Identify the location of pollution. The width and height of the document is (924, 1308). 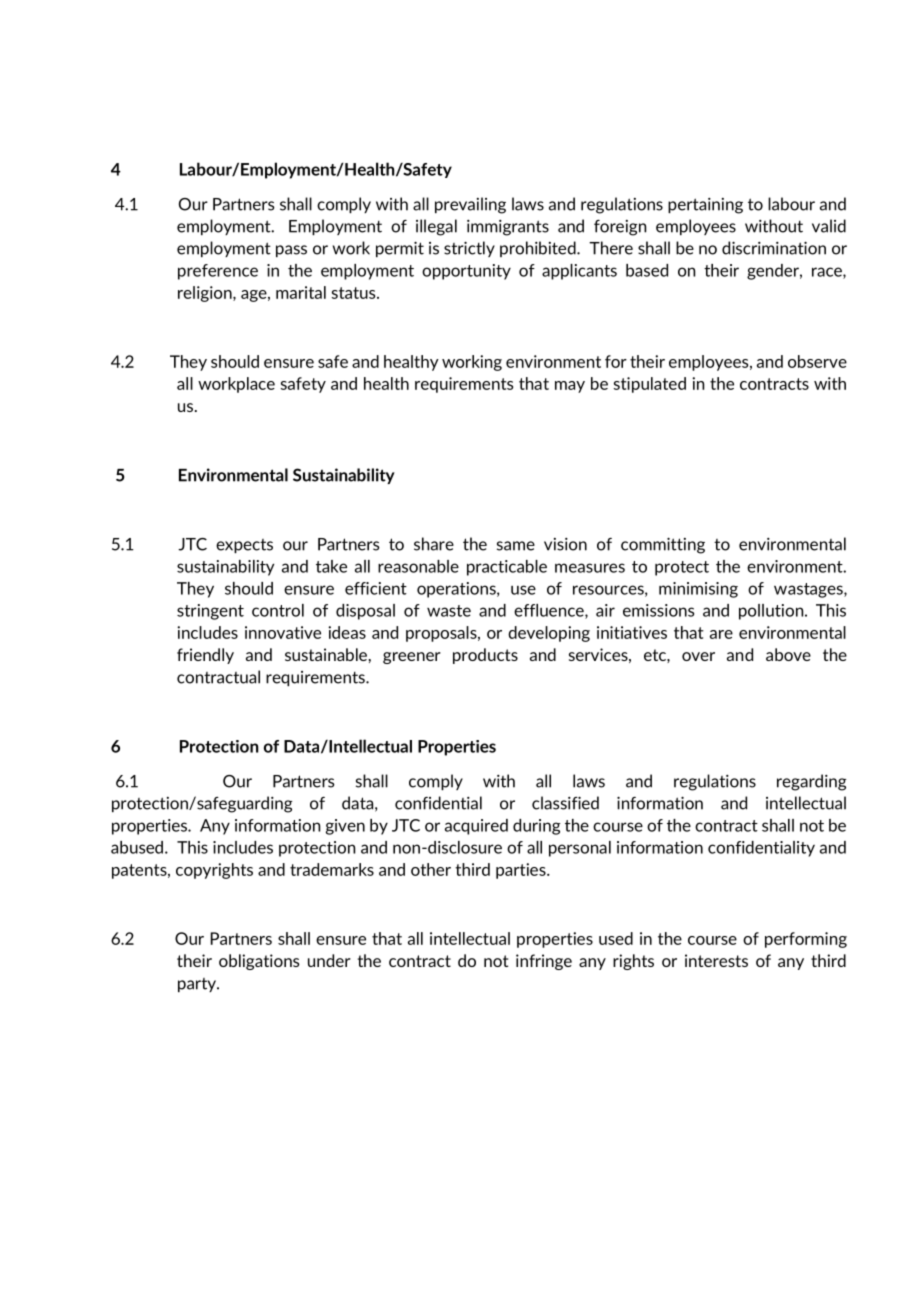
(772, 612).
